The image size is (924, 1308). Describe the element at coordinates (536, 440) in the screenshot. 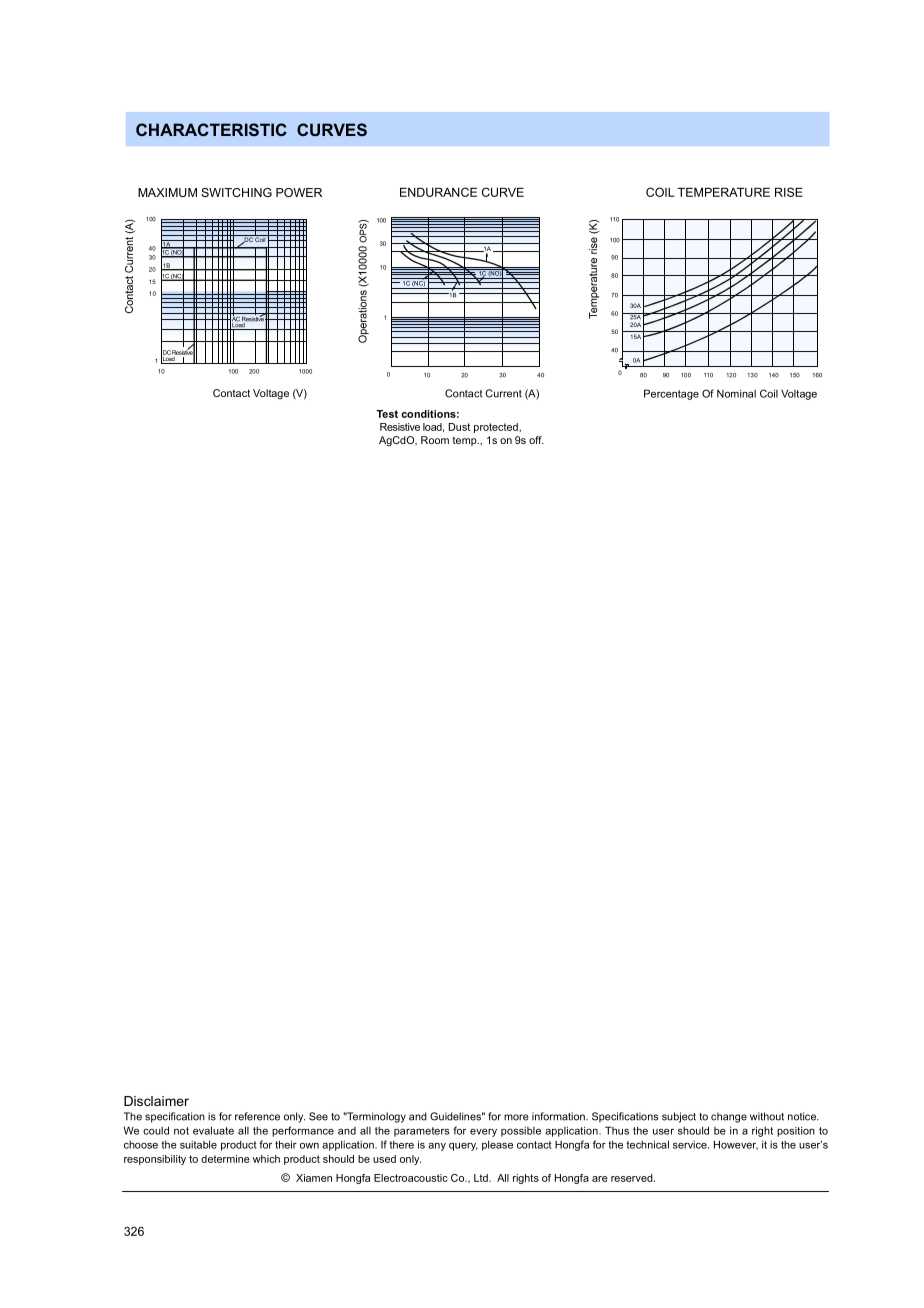

I see `off` at that location.
